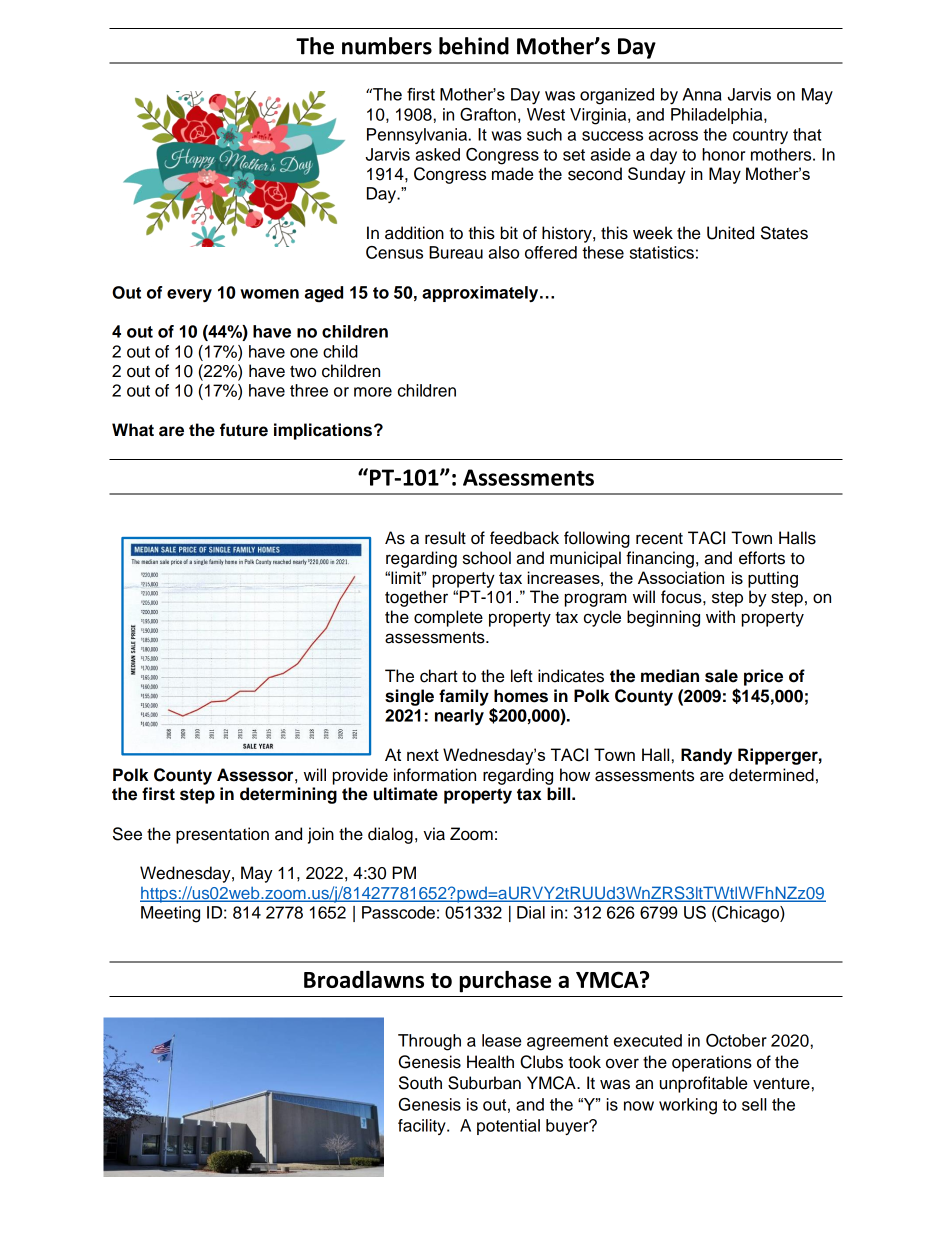 The image size is (952, 1233). What do you see at coordinates (288, 795) in the page?
I see `determining` at bounding box center [288, 795].
